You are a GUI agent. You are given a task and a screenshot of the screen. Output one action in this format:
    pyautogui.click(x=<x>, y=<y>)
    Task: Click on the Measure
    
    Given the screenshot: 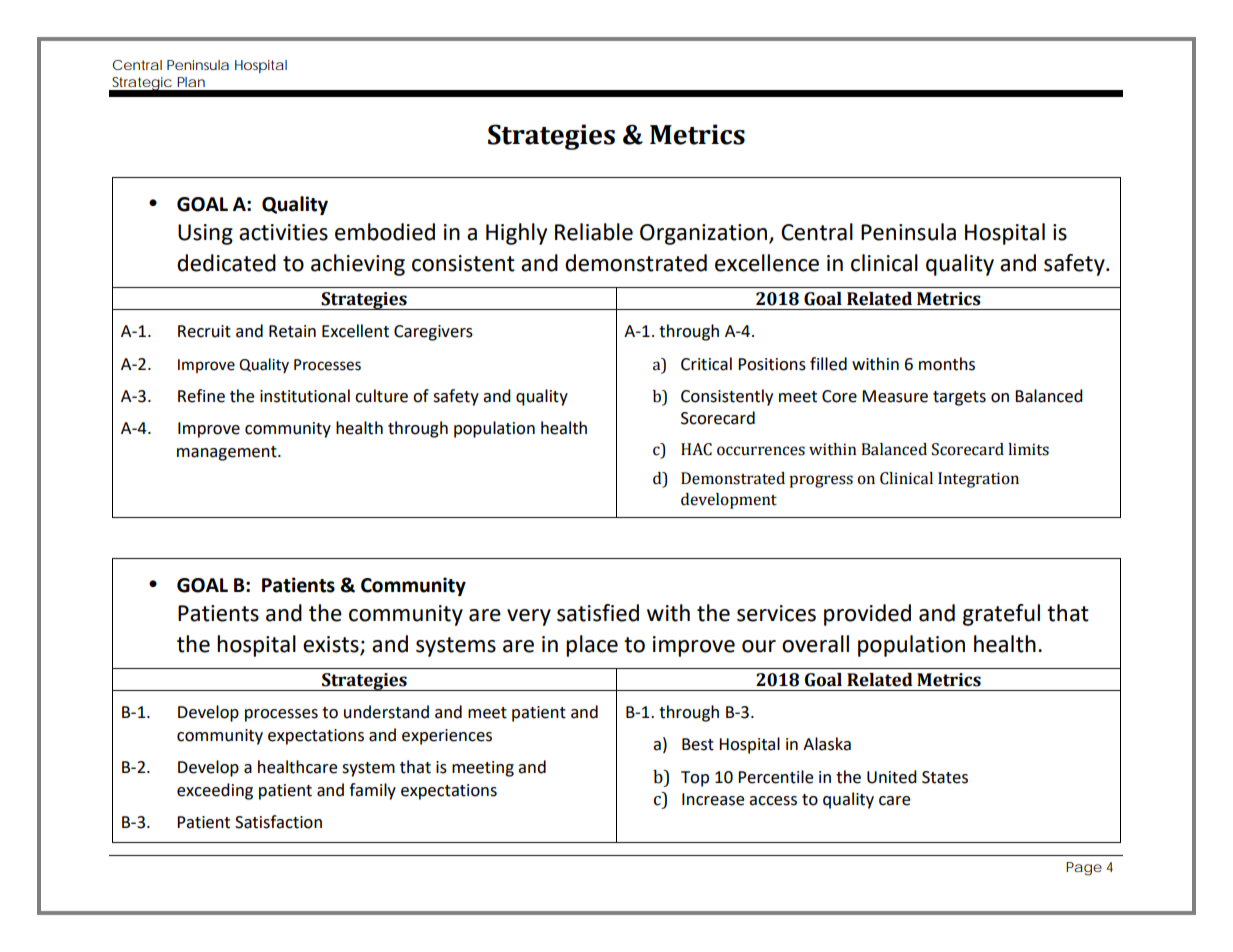 What is the action you would take?
    pyautogui.click(x=895, y=396)
